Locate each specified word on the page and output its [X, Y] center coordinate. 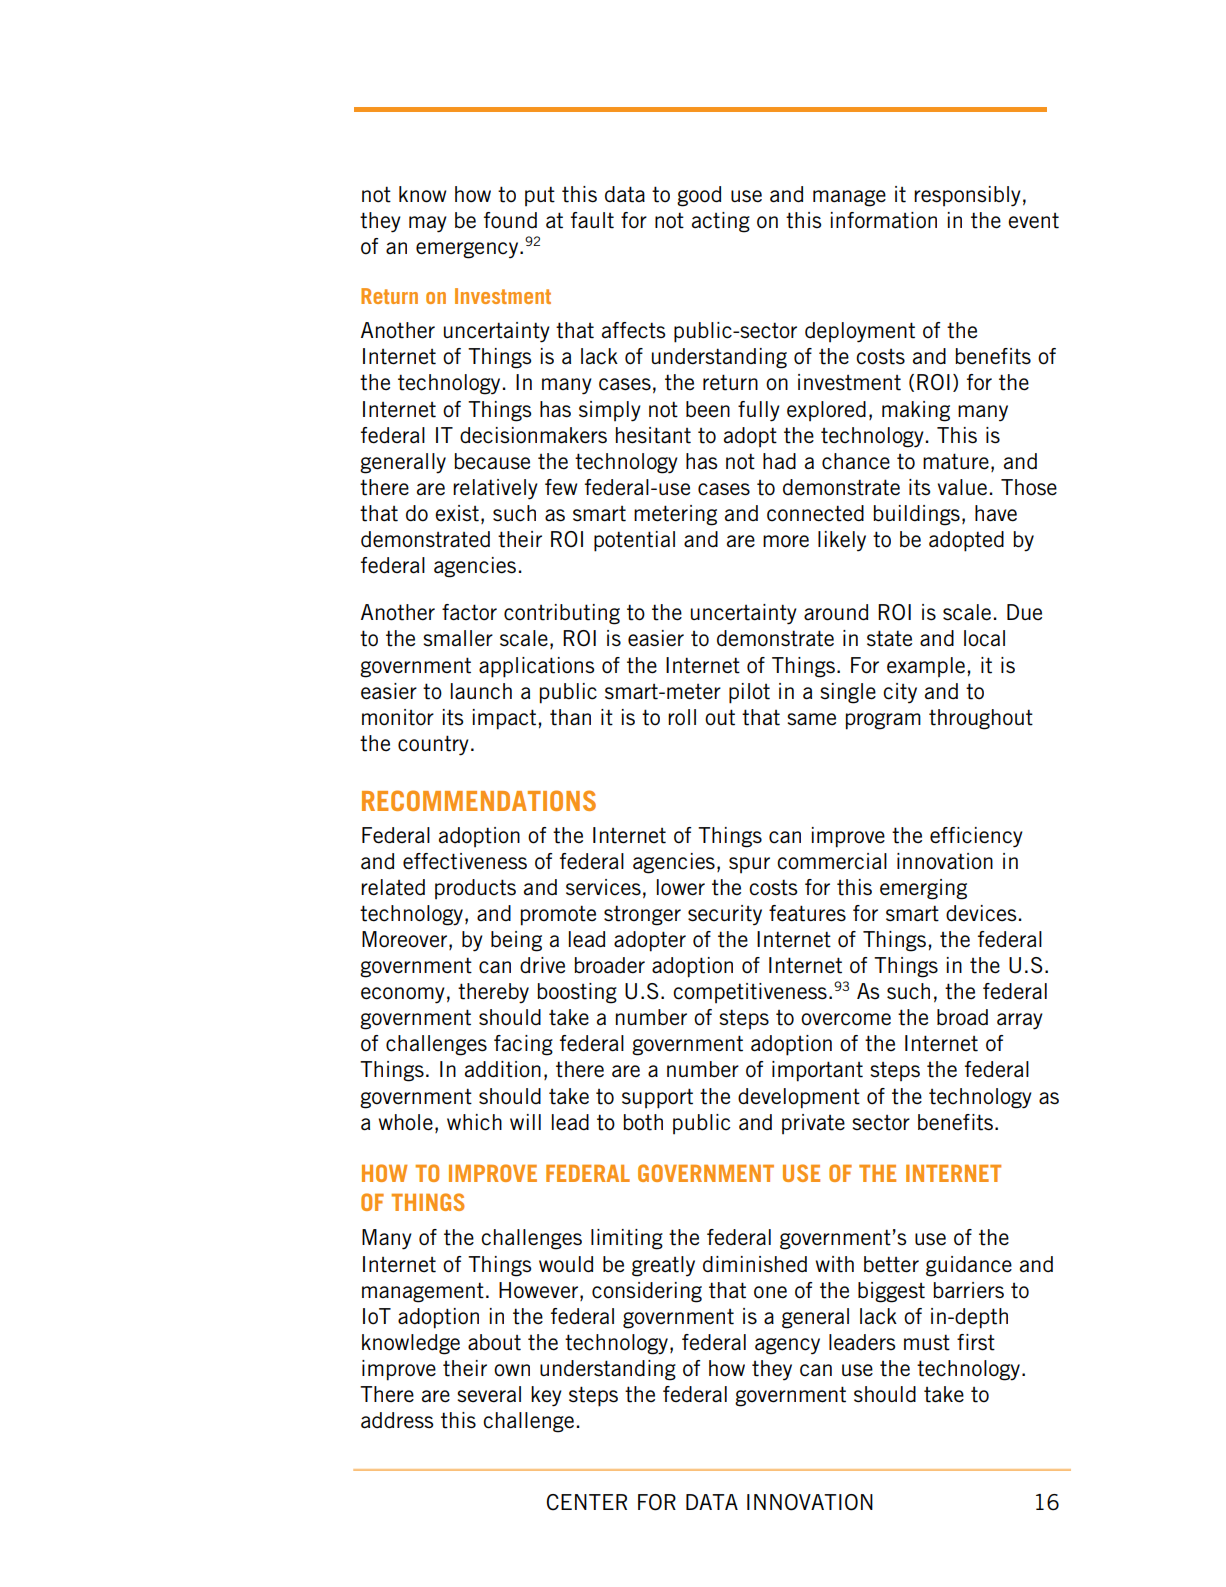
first [976, 1342]
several [489, 1394]
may [428, 224]
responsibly [967, 196]
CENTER [587, 1502]
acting [721, 222]
